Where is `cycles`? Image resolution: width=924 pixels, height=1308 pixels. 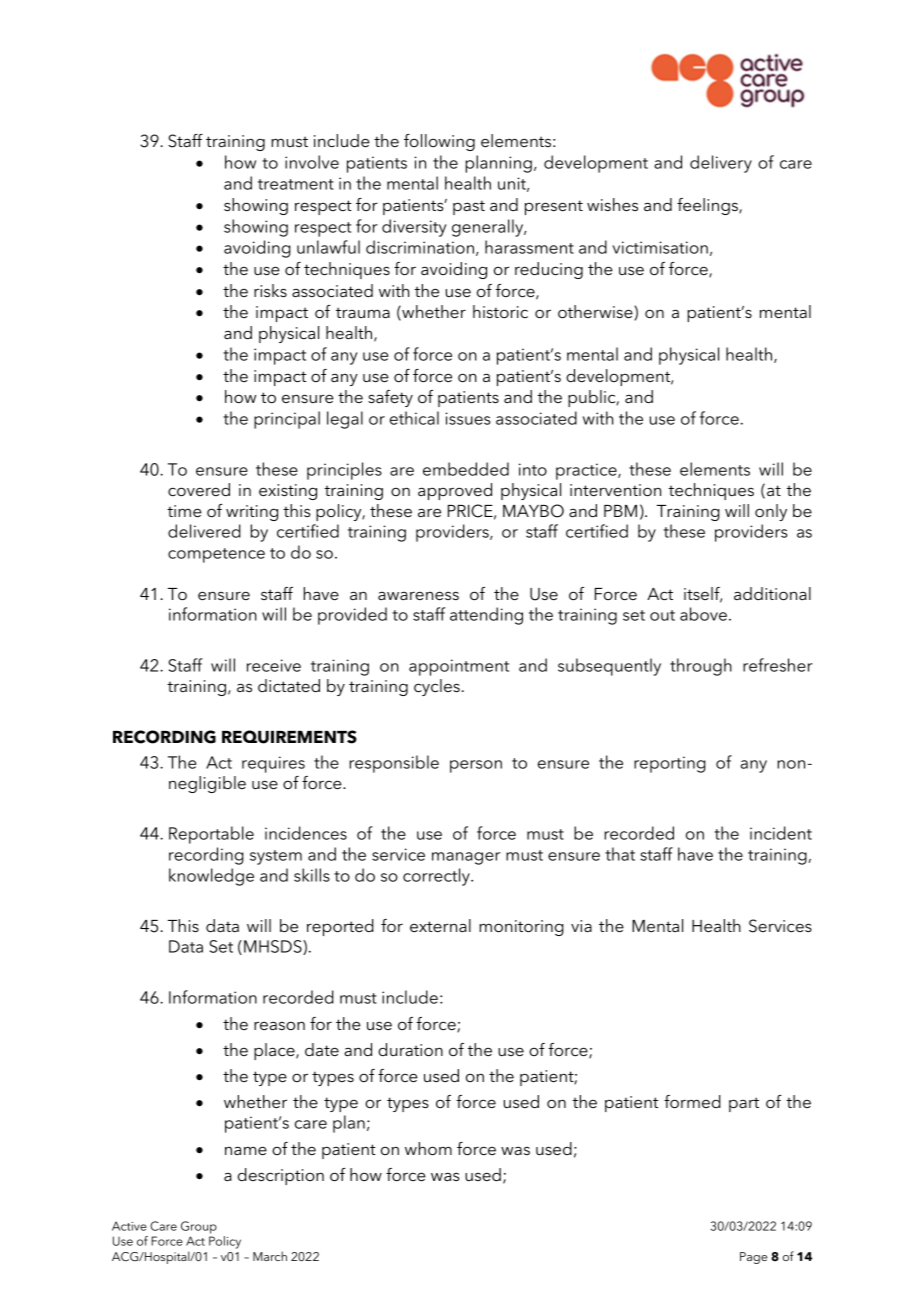
cycles is located at coordinates (437, 687).
